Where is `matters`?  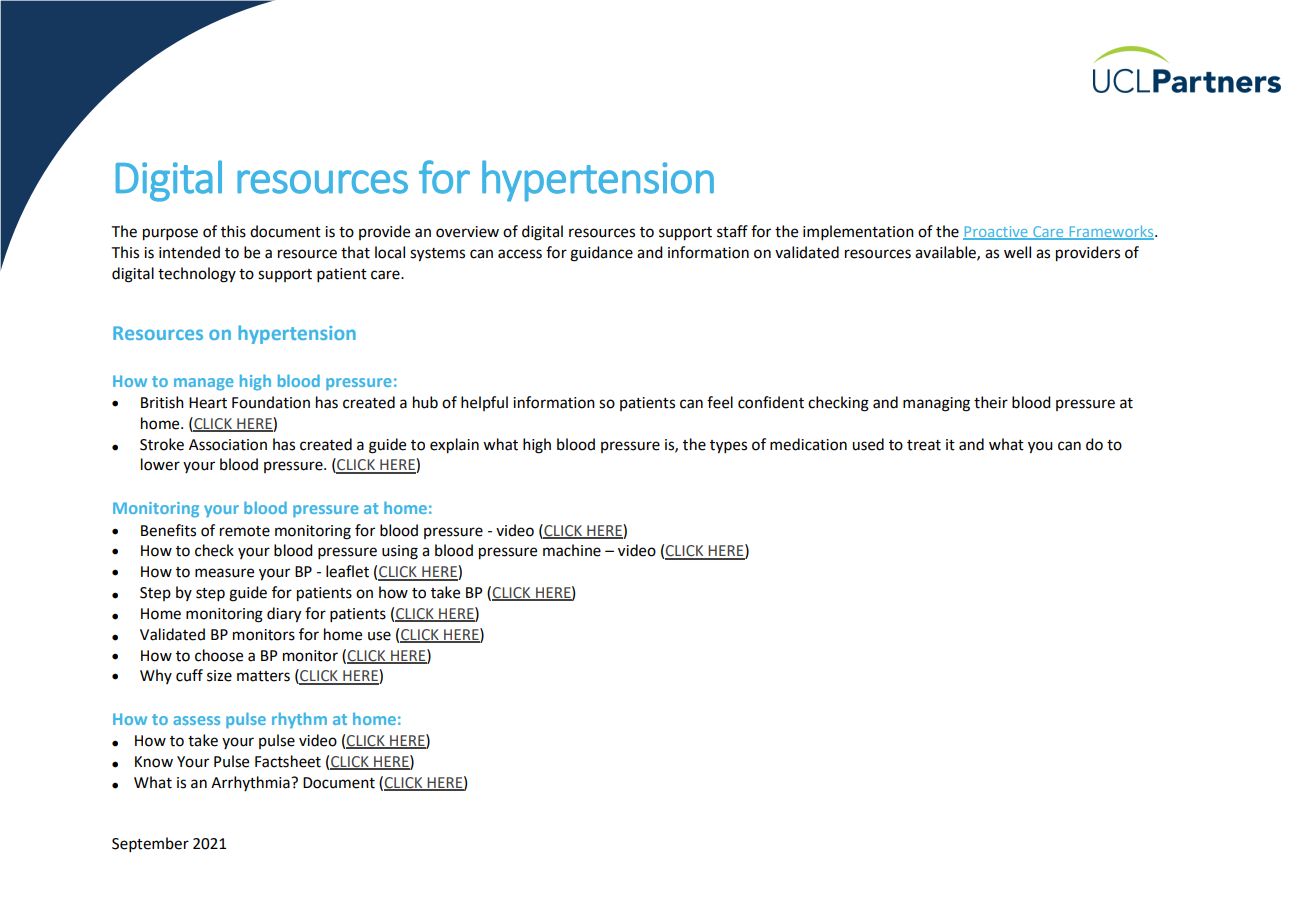
matters is located at coordinates (263, 676).
